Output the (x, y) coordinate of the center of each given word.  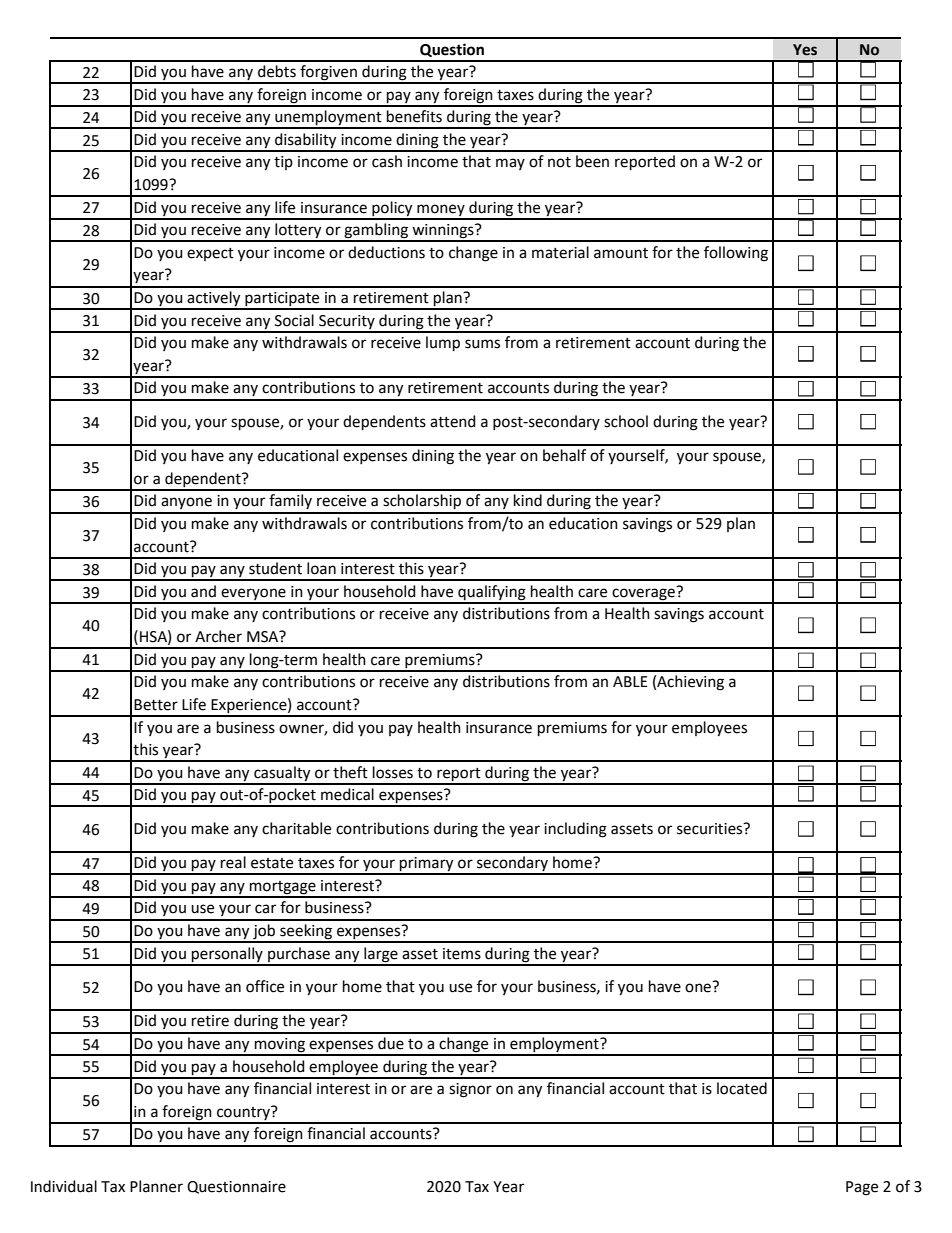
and (203, 591)
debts (277, 71)
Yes (805, 50)
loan (321, 568)
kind (528, 500)
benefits (414, 116)
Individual (64, 1186)
